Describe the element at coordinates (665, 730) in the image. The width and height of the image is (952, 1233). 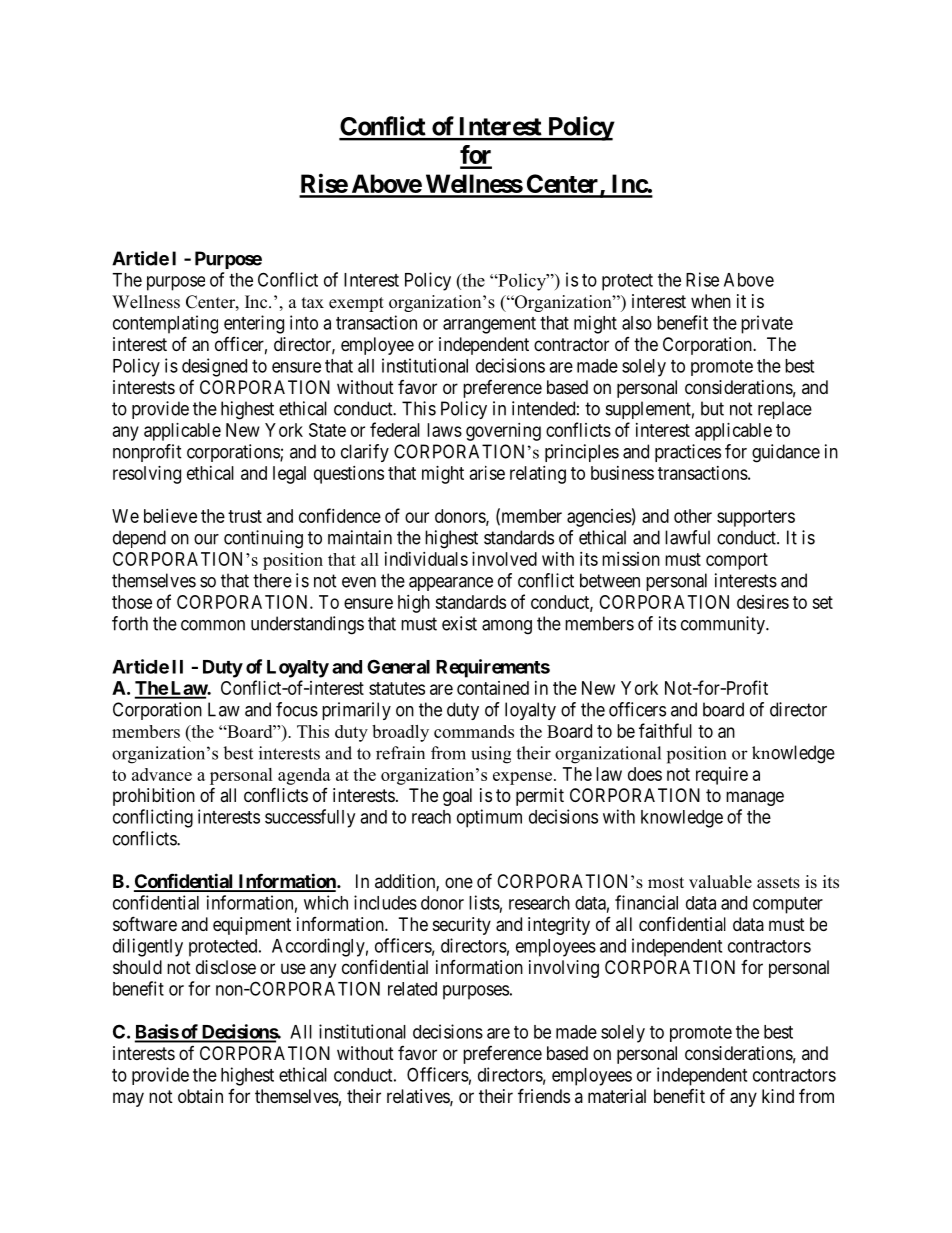
I see `faithful` at that location.
